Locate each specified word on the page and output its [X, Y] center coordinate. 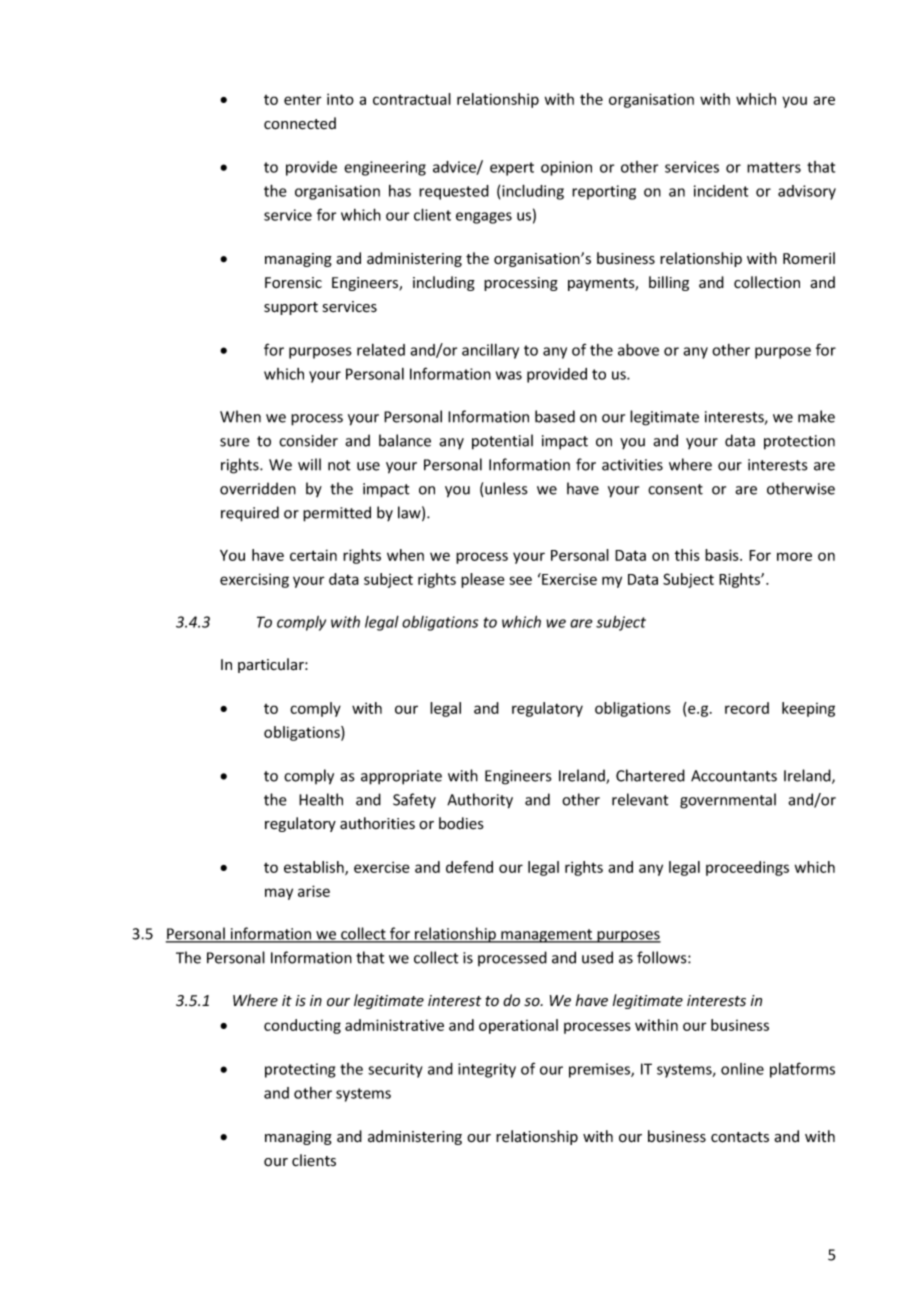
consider [308, 440]
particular [272, 665]
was [509, 375]
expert [512, 169]
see [520, 580]
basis [723, 555]
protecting [300, 1070]
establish [315, 868]
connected [300, 123]
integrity [487, 1070]
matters [774, 167]
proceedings [747, 868]
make [816, 416]
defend [469, 867]
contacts [740, 1137]
